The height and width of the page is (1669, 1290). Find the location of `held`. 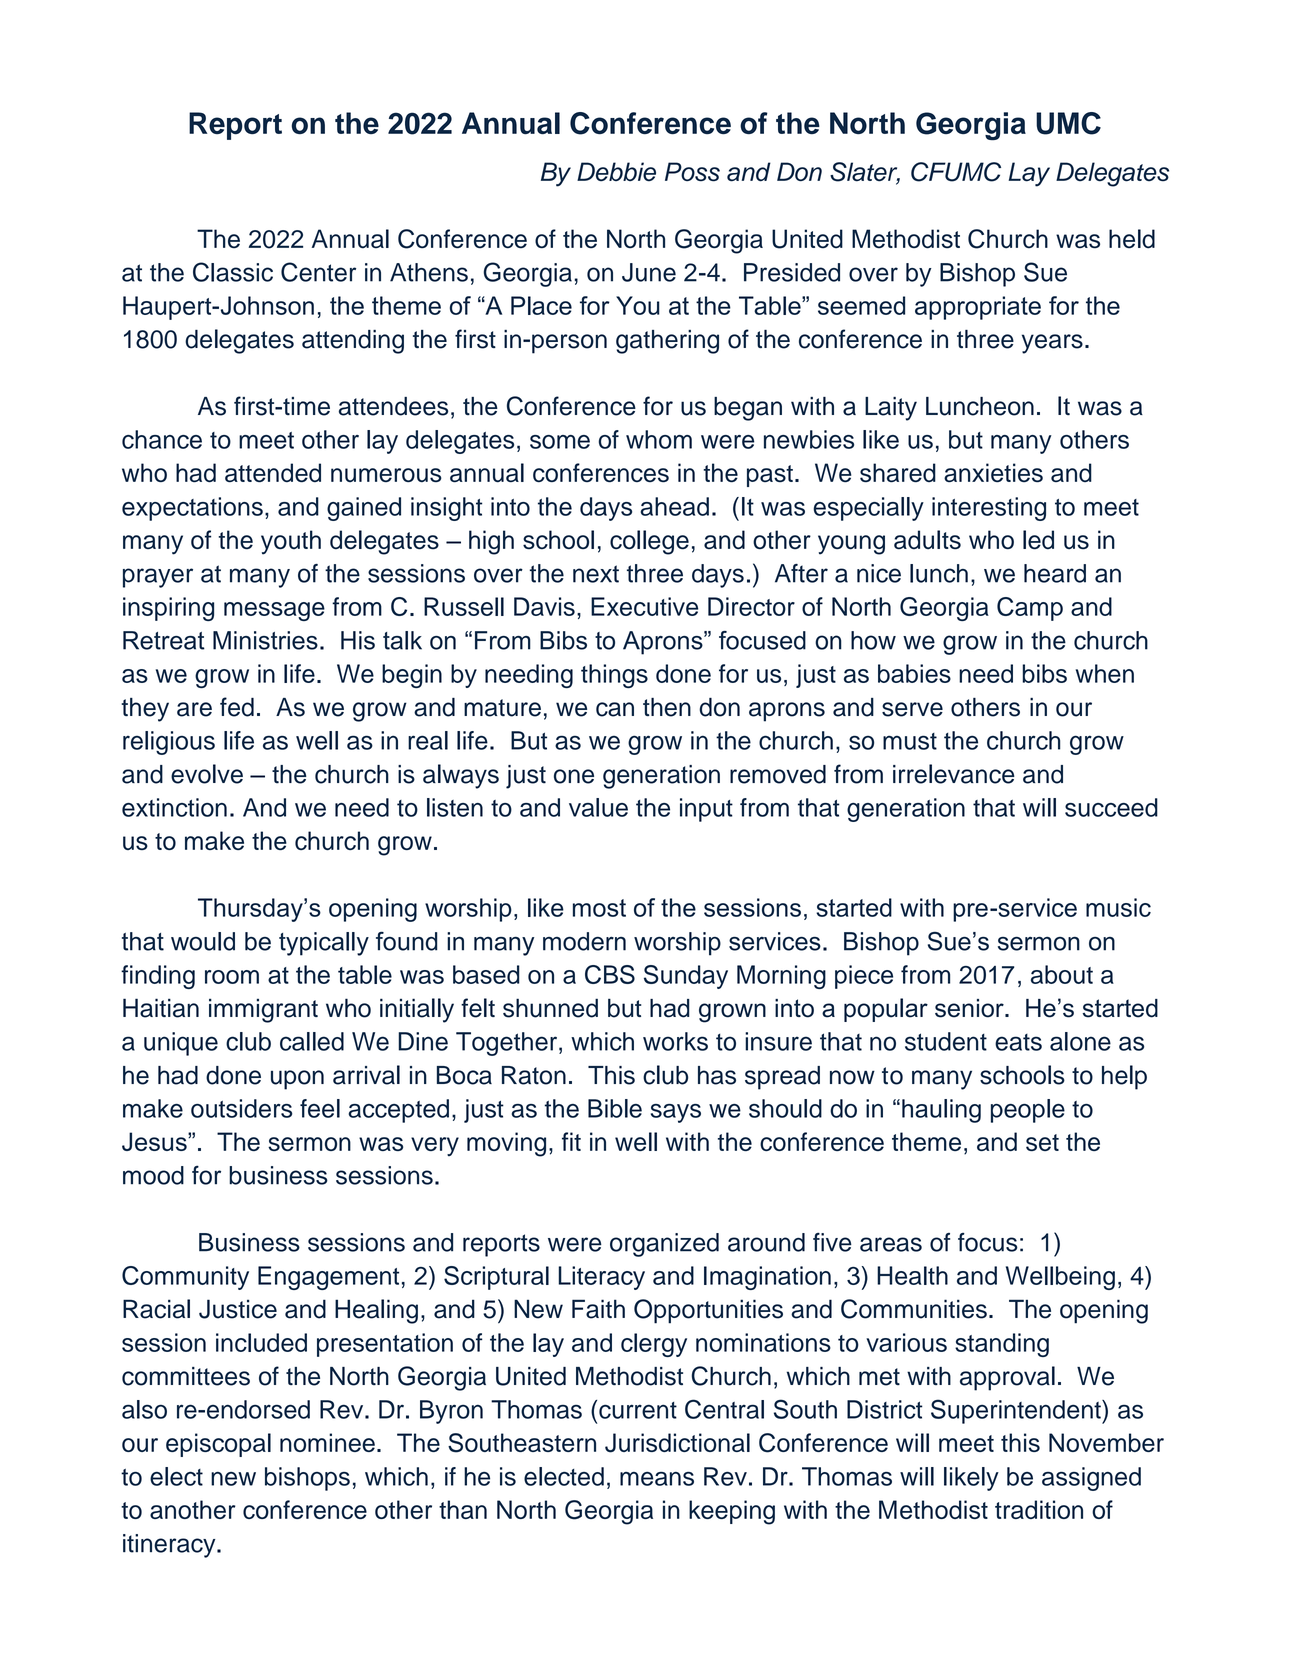

held is located at coordinates (1132, 239).
